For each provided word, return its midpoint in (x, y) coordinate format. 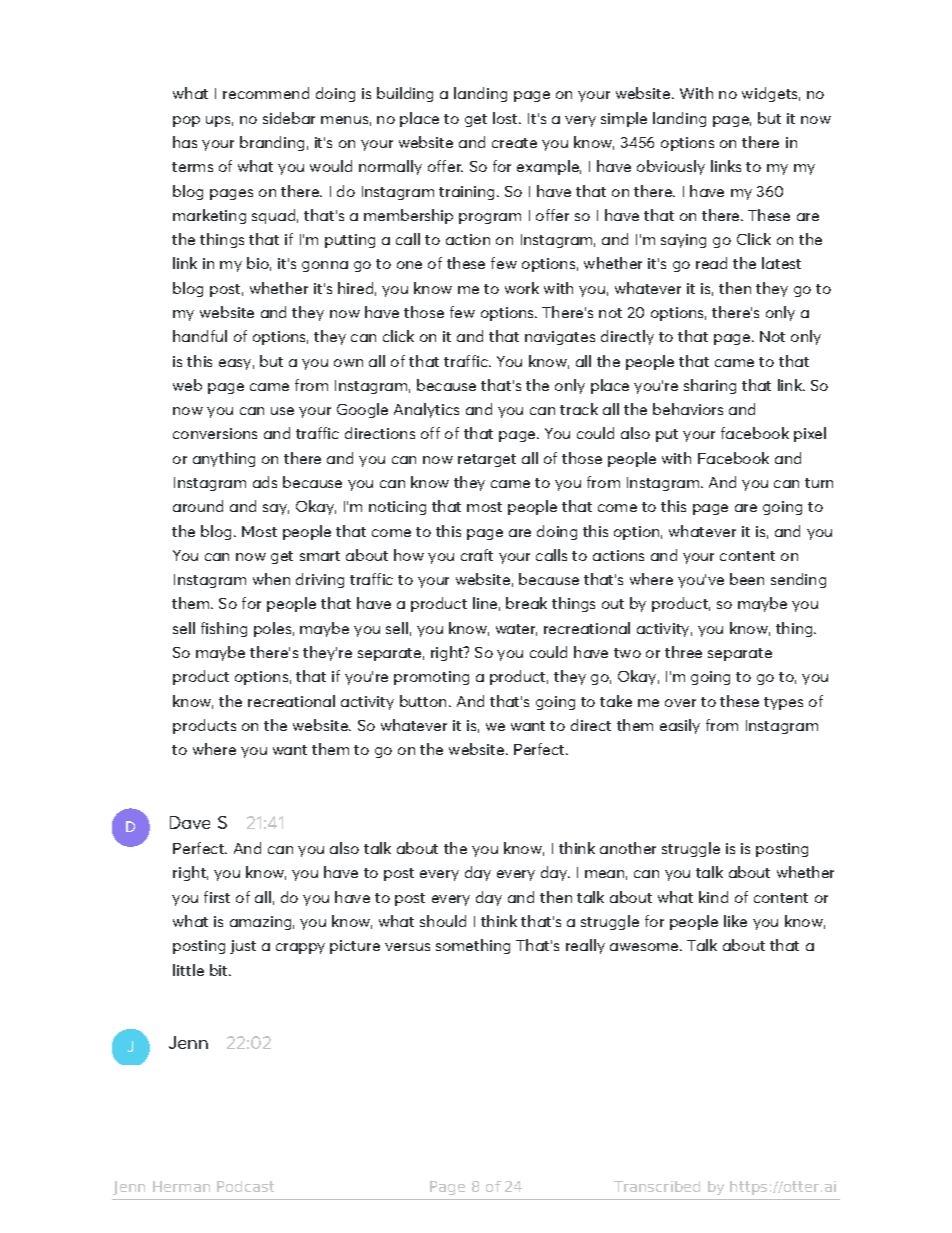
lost (507, 118)
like (735, 921)
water (516, 630)
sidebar (289, 118)
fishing (224, 629)
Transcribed (657, 1186)
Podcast (245, 1186)
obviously (671, 167)
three (683, 652)
